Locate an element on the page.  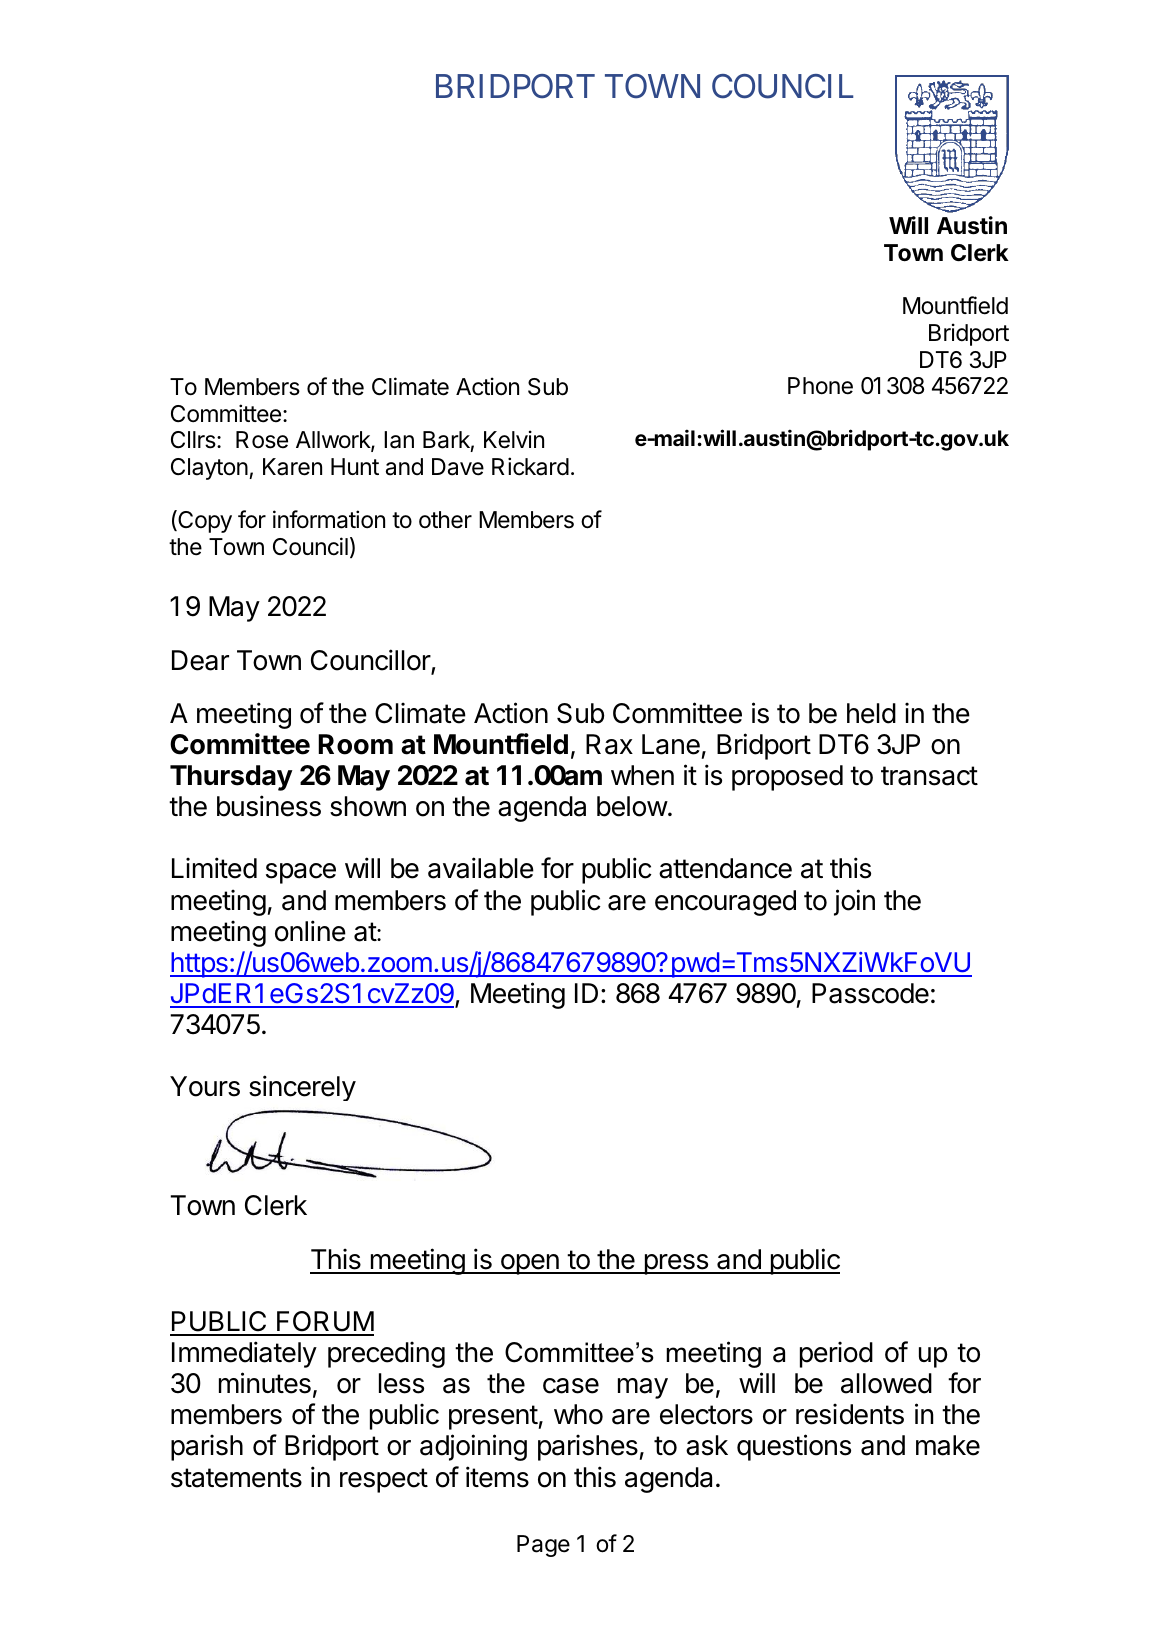
Rose is located at coordinates (262, 440).
